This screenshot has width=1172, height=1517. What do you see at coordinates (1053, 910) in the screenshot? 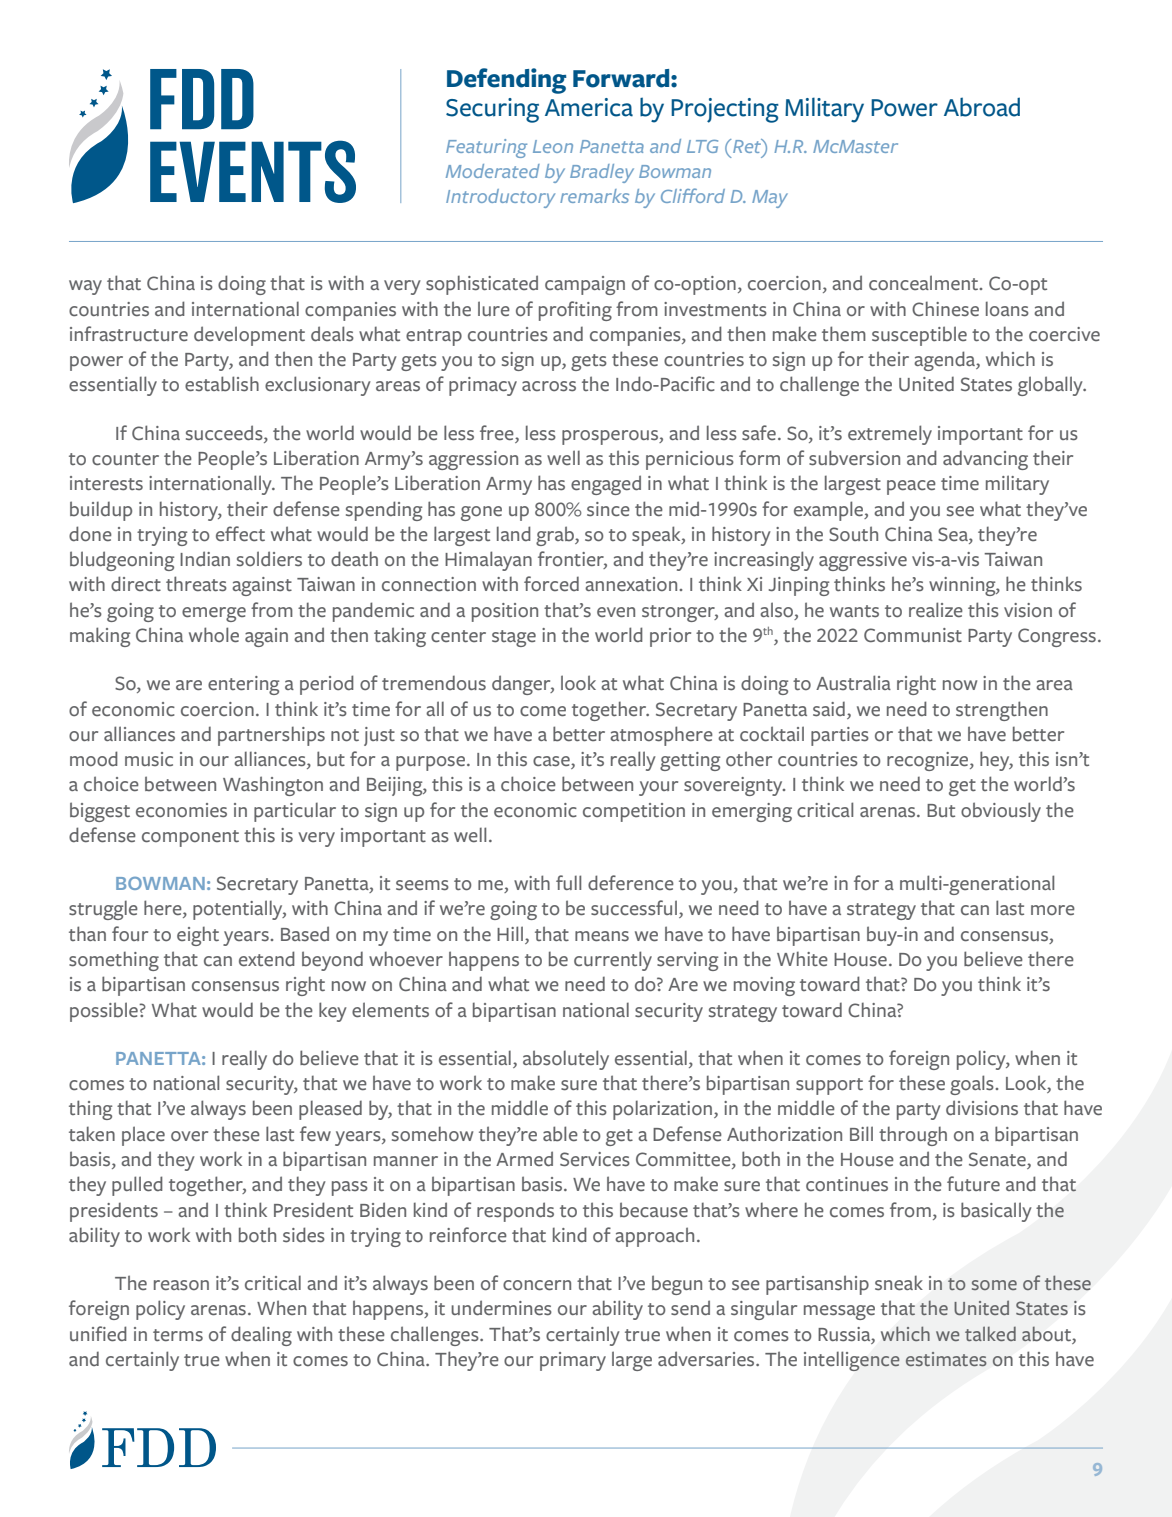
I see `more` at bounding box center [1053, 910].
